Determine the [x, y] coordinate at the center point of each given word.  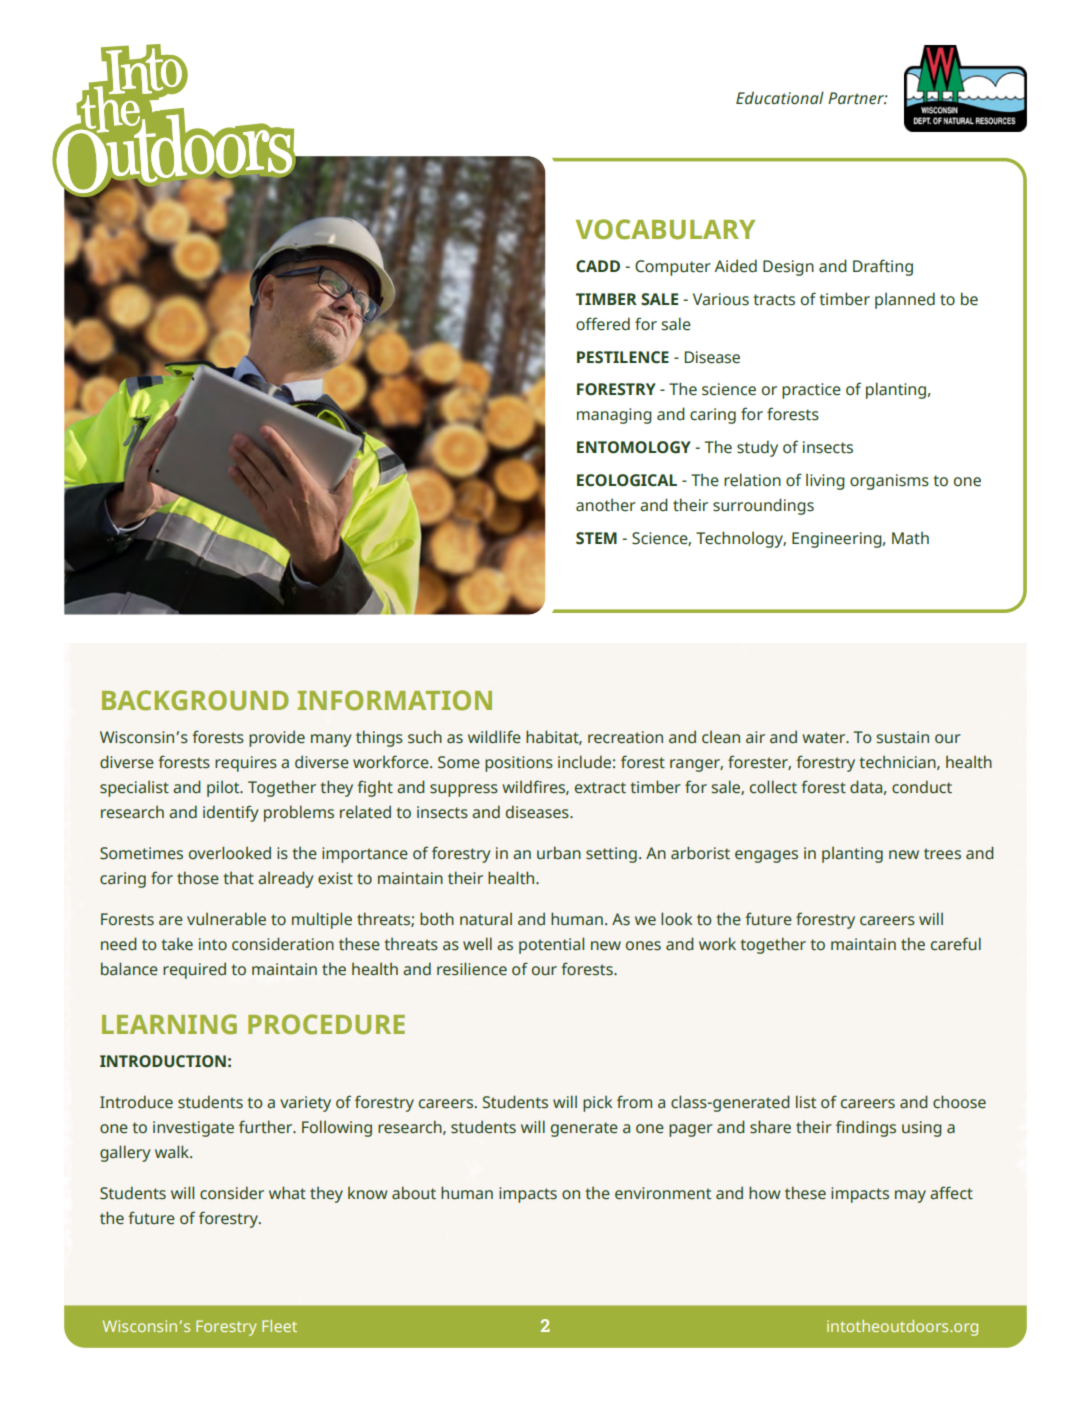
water [825, 738]
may [910, 1196]
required [194, 970]
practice [811, 391]
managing [614, 416]
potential [551, 945]
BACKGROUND [195, 700]
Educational [780, 98]
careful [956, 944]
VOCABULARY [665, 229]
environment [663, 1193]
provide [277, 738]
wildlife [494, 737]
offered [603, 324]
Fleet [279, 1326]
